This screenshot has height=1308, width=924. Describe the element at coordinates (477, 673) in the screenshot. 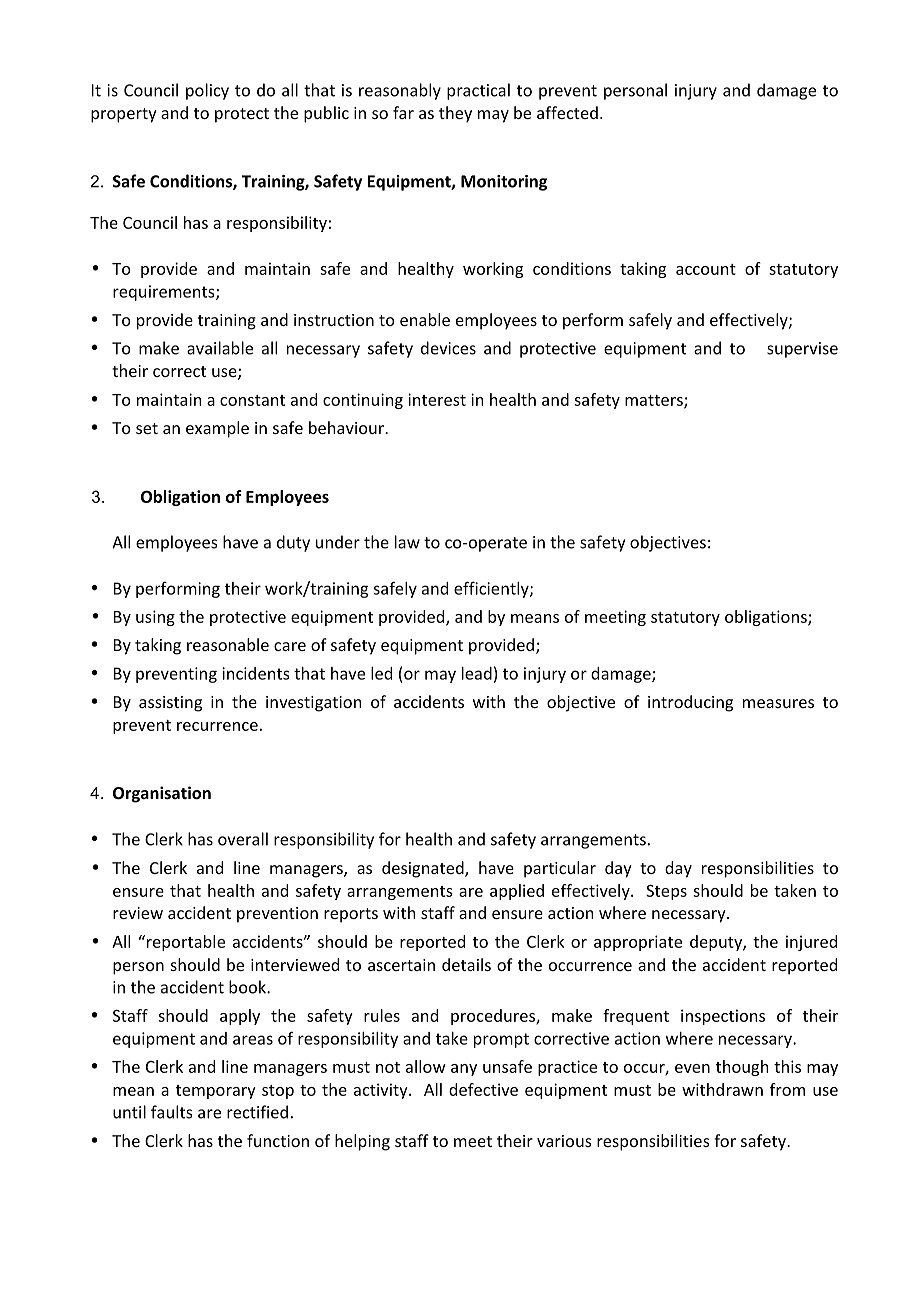

I see `lead` at that location.
